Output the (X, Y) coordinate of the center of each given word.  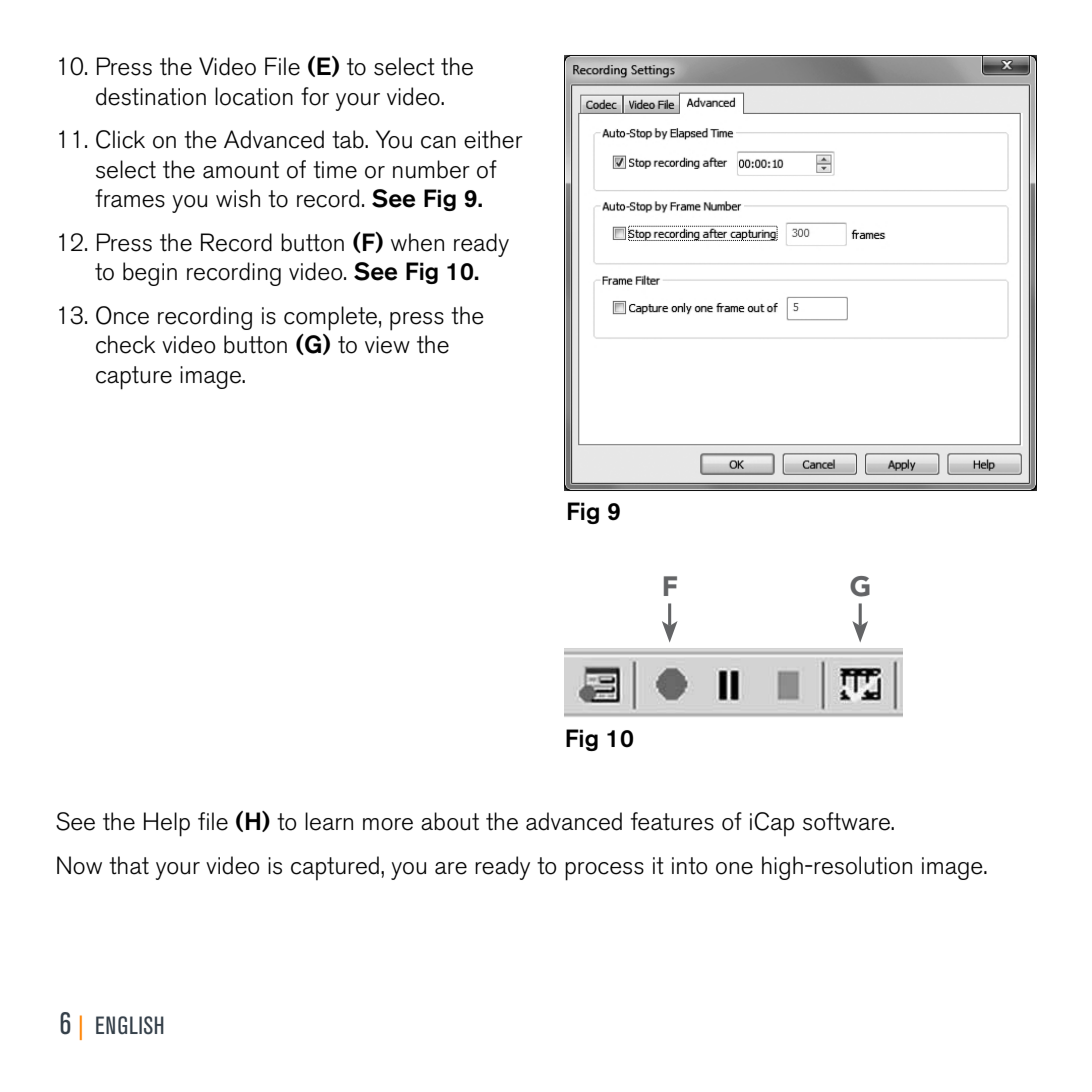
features (672, 821)
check (125, 344)
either (493, 139)
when (417, 242)
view (387, 345)
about (450, 821)
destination (151, 96)
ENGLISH (130, 1025)
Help (167, 824)
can (438, 142)
